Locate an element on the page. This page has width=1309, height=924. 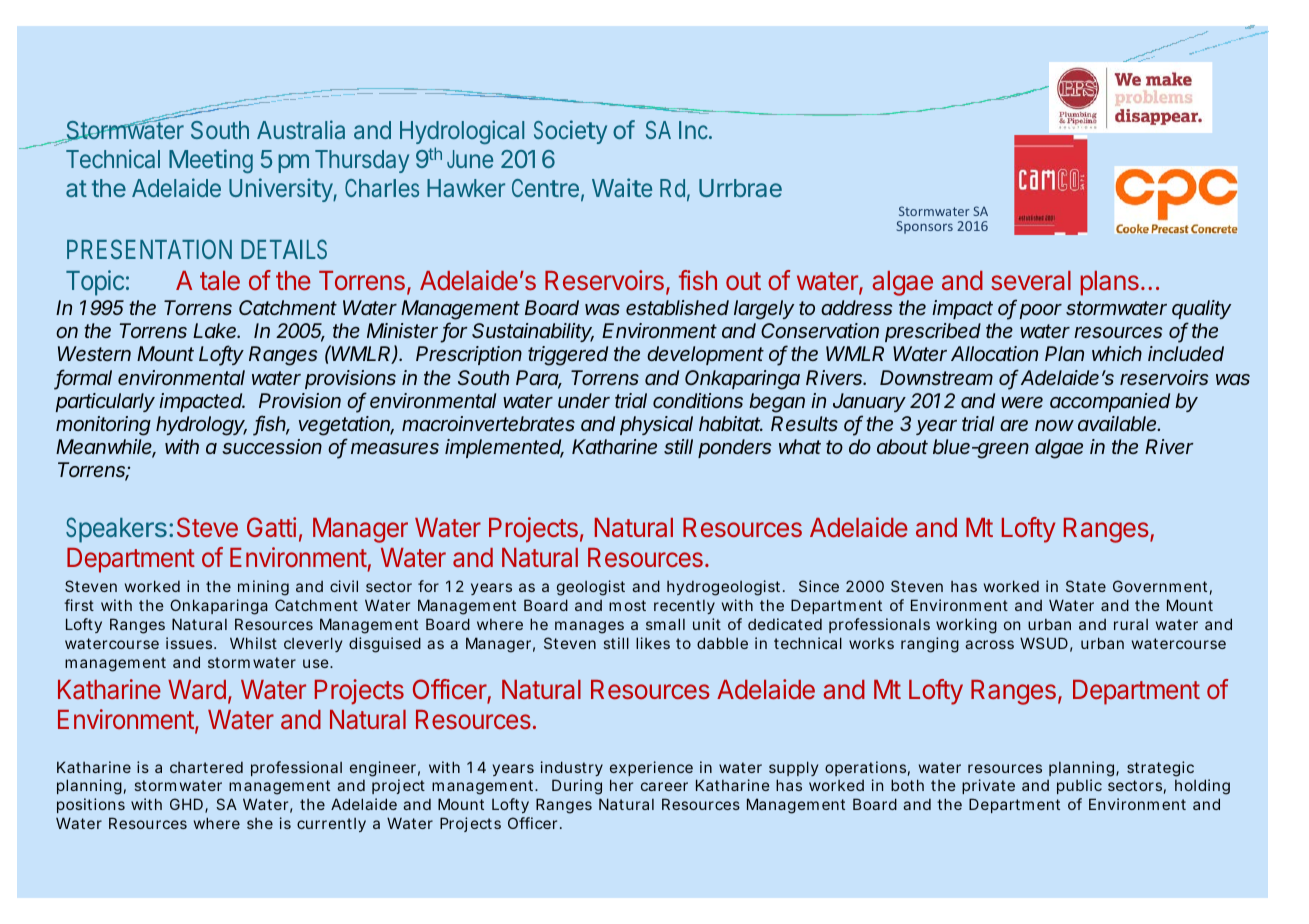
mining is located at coordinates (263, 588).
